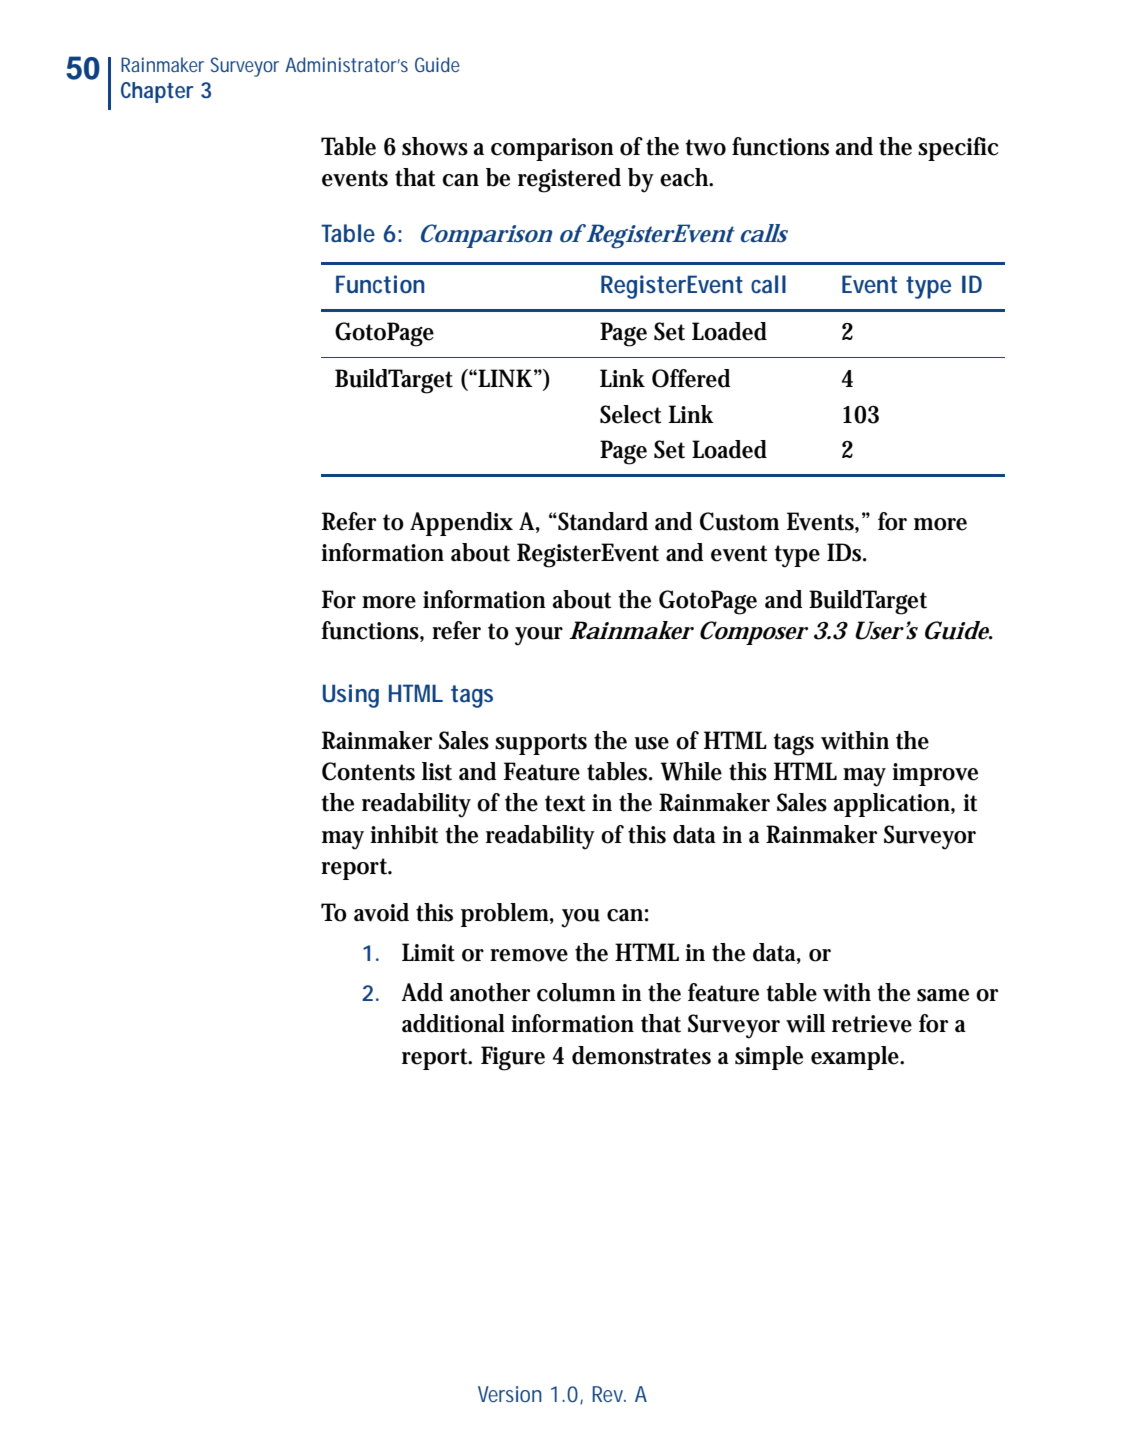 This page has height=1447, width=1125. Describe the element at coordinates (157, 92) in the page. I see `Chapter` at that location.
